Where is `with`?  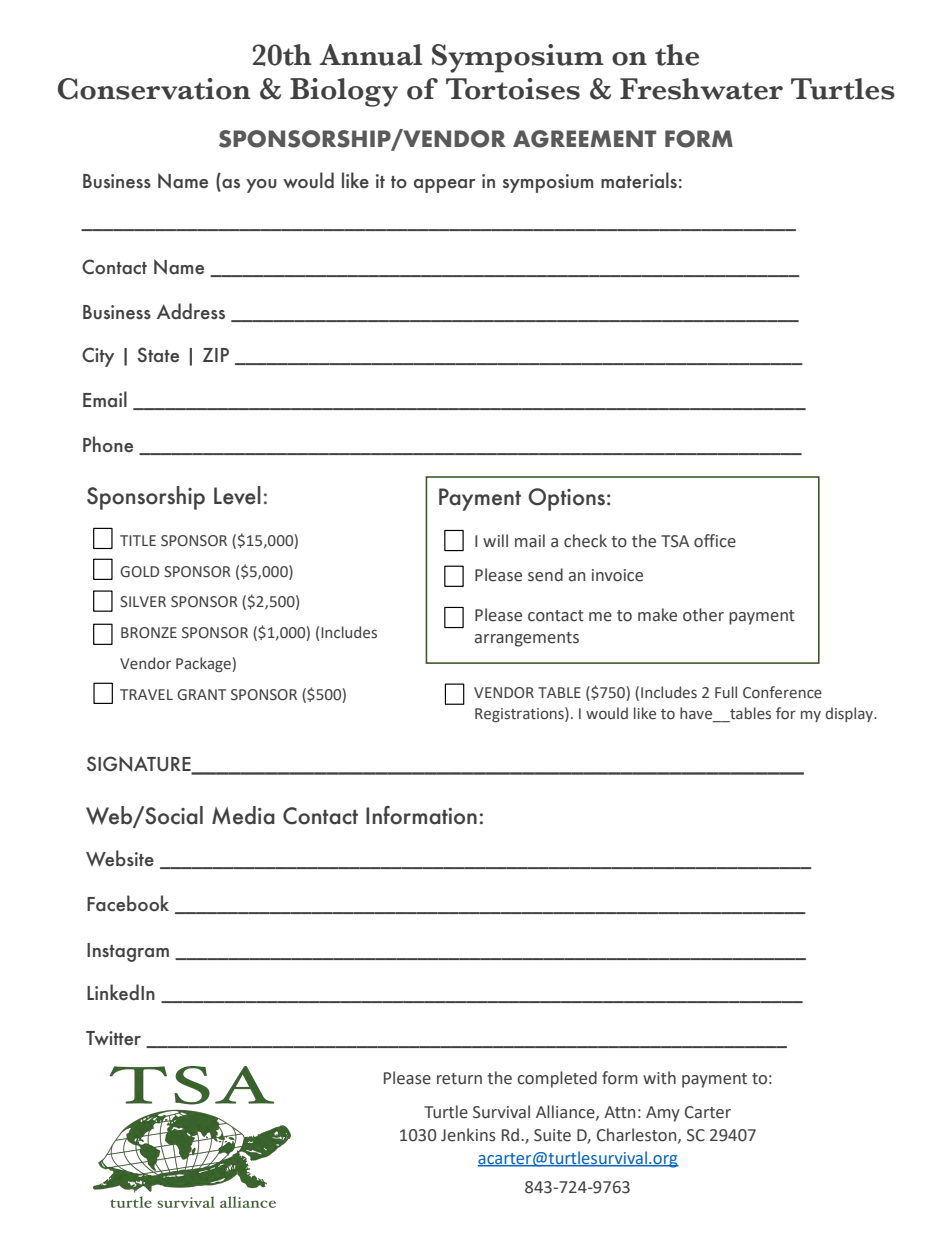 with is located at coordinates (659, 1078).
